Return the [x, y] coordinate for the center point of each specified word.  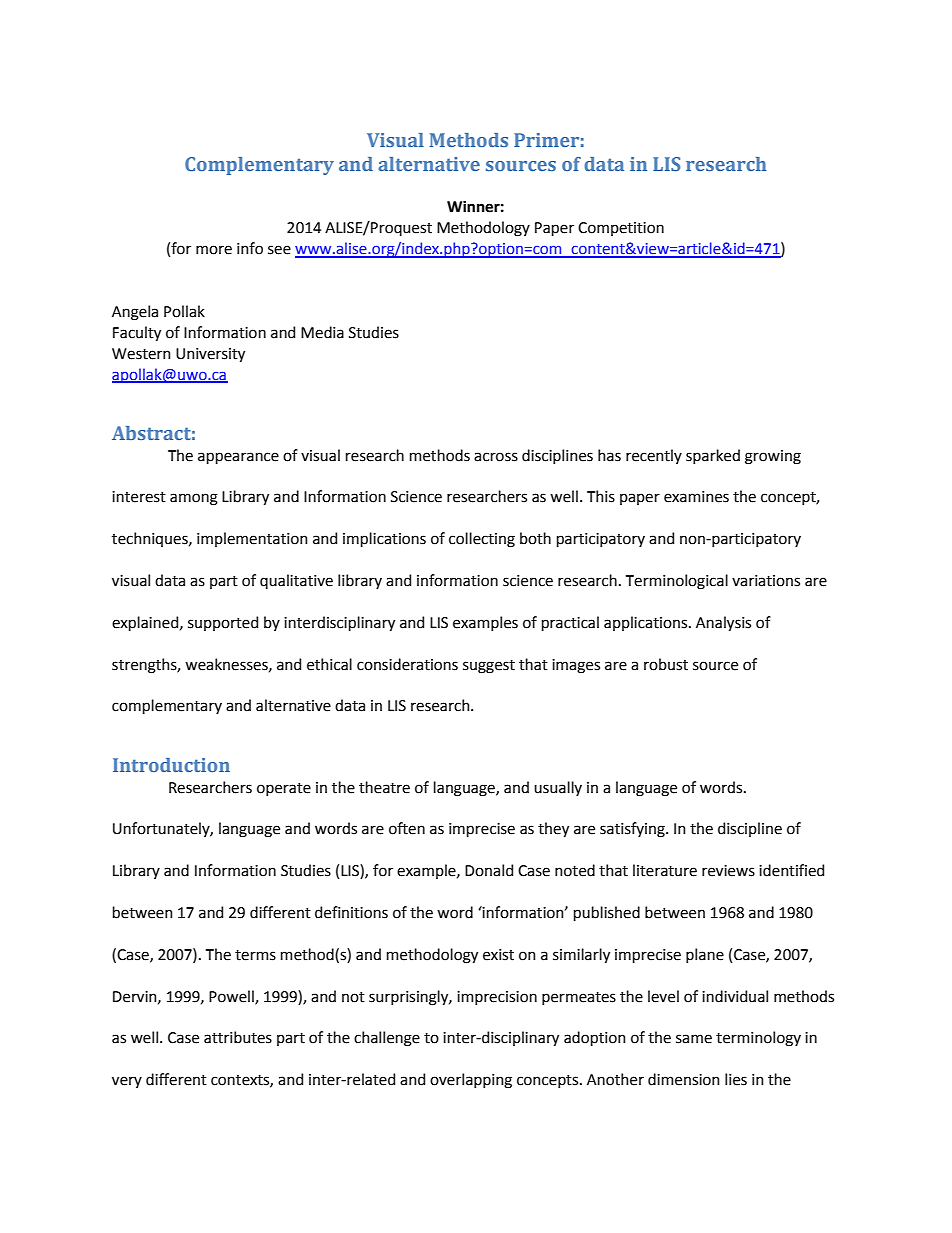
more [214, 250]
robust [666, 664]
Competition [621, 229]
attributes [238, 1037]
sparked [713, 456]
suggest [489, 667]
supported [223, 623]
